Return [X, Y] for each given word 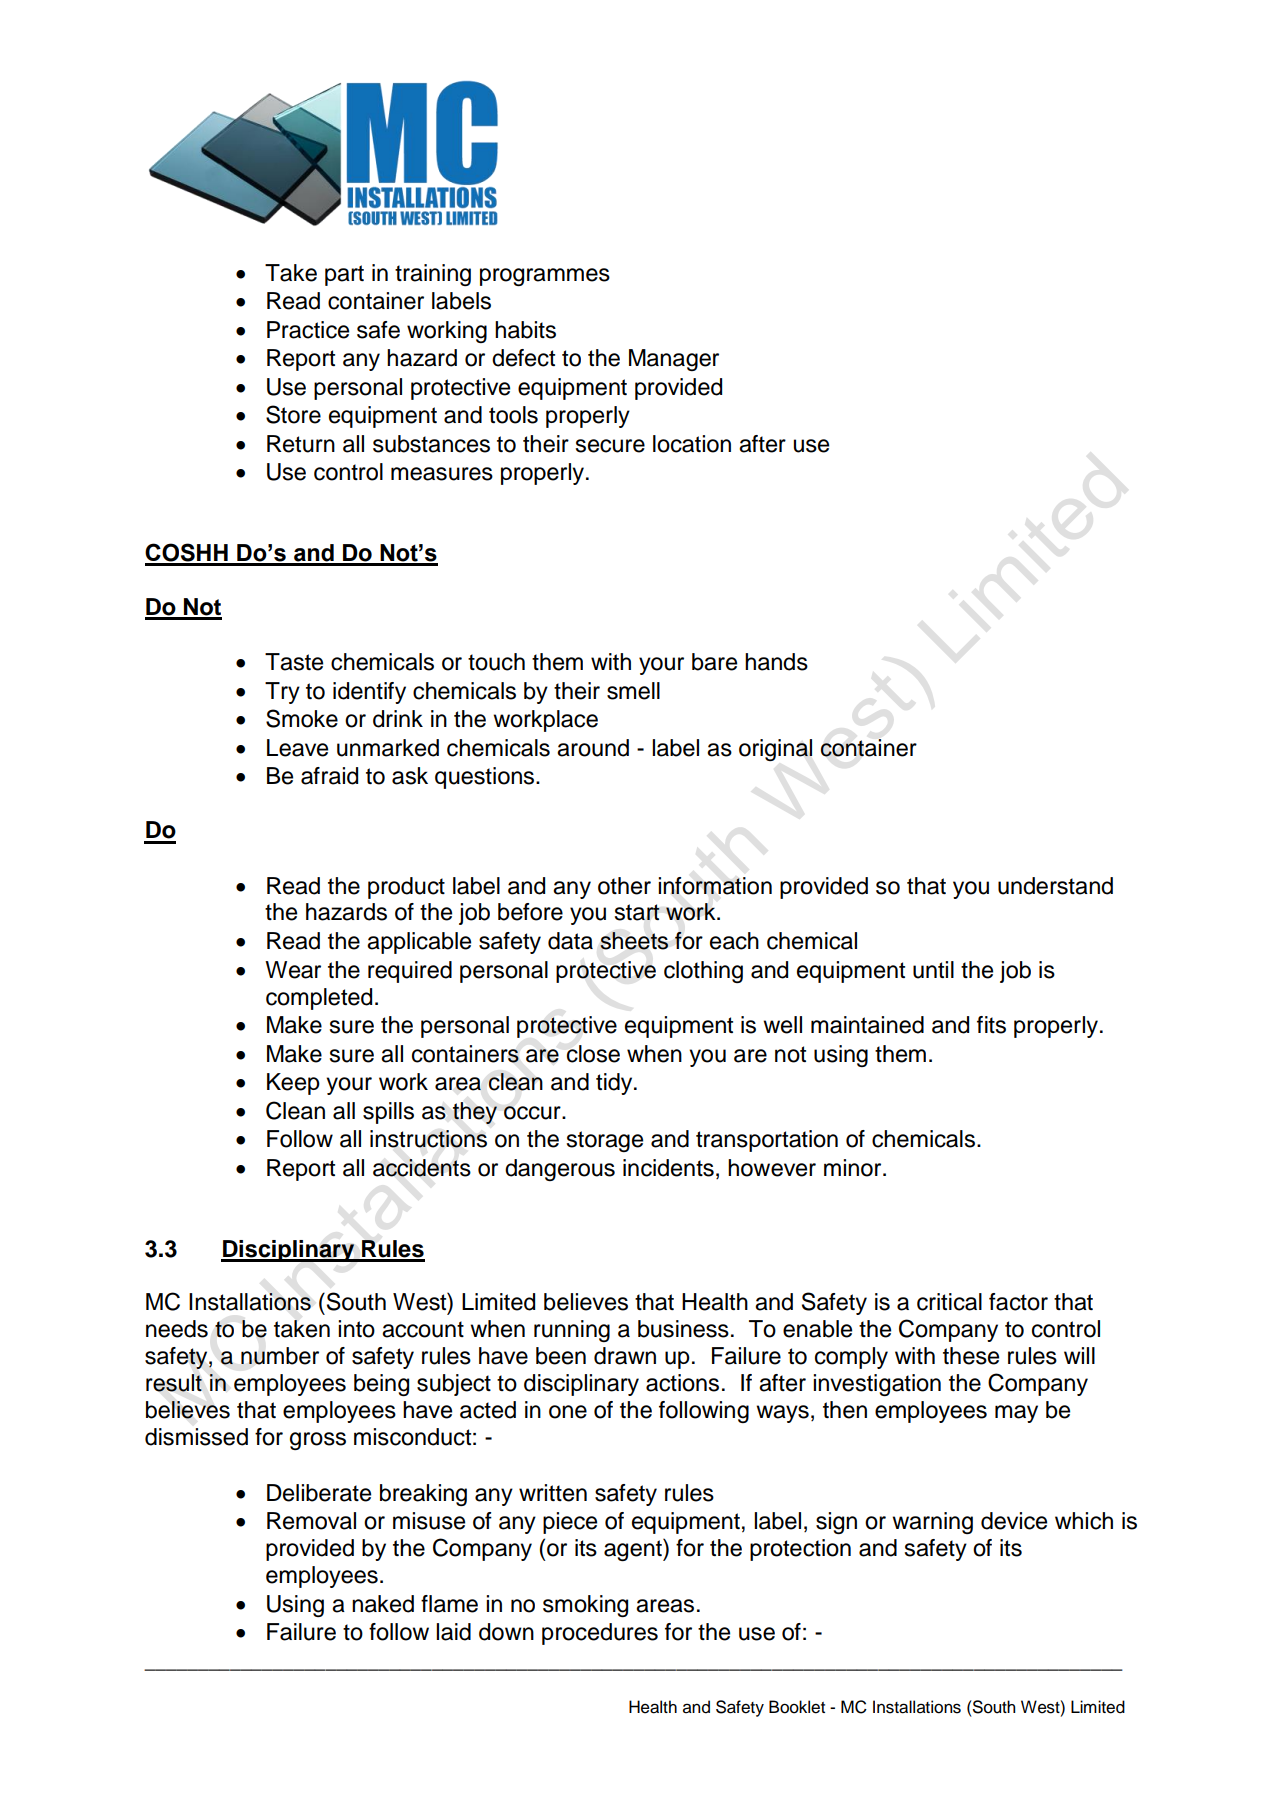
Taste [294, 662]
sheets [634, 941]
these [971, 1356]
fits [991, 1025]
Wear [293, 970]
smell [633, 691]
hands [776, 662]
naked [383, 1604]
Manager [674, 360]
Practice [308, 330]
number [280, 1356]
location [692, 444]
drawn [625, 1356]
